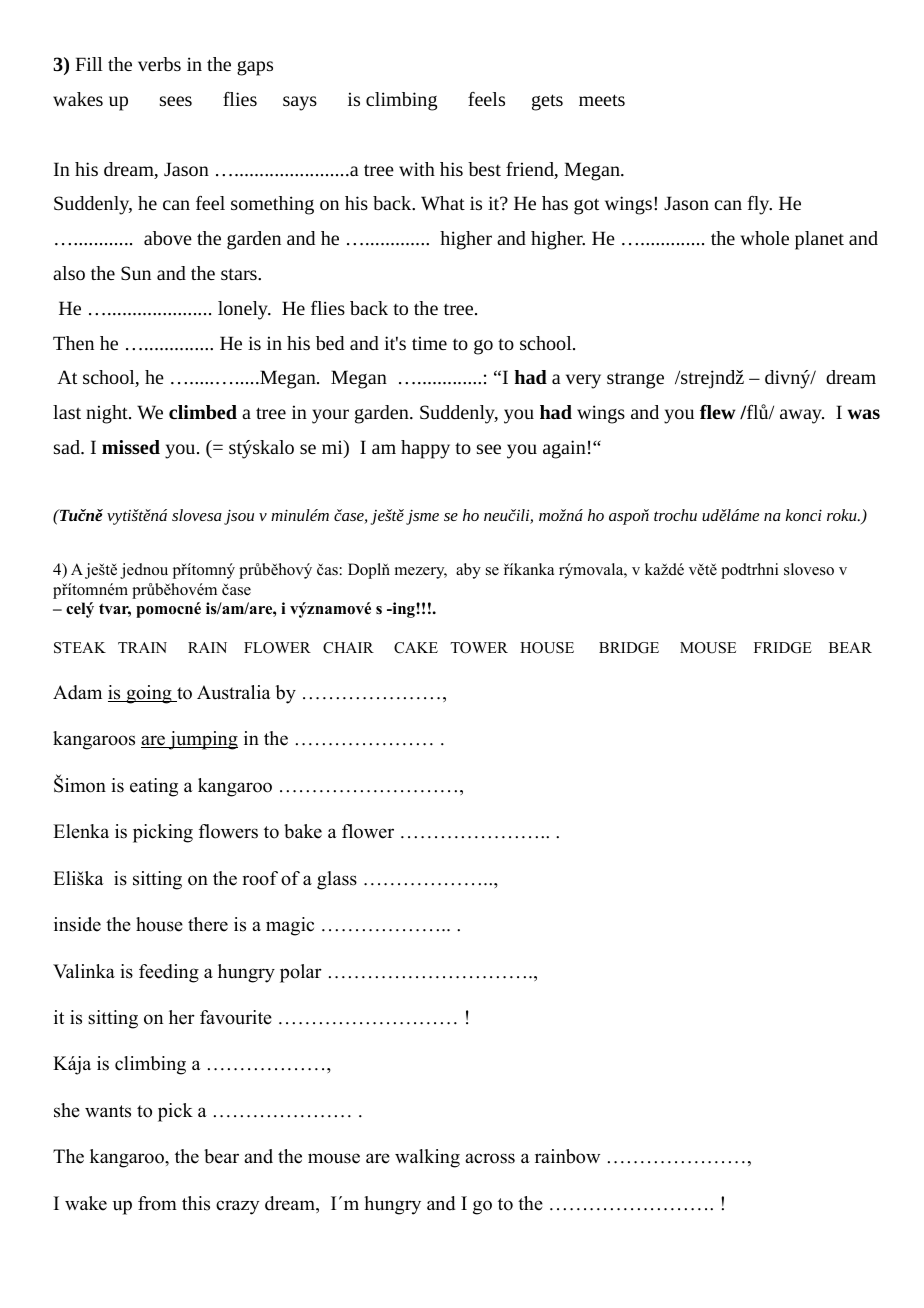 This screenshot has height=1308, width=924. I want to click on climbed, so click(203, 412).
